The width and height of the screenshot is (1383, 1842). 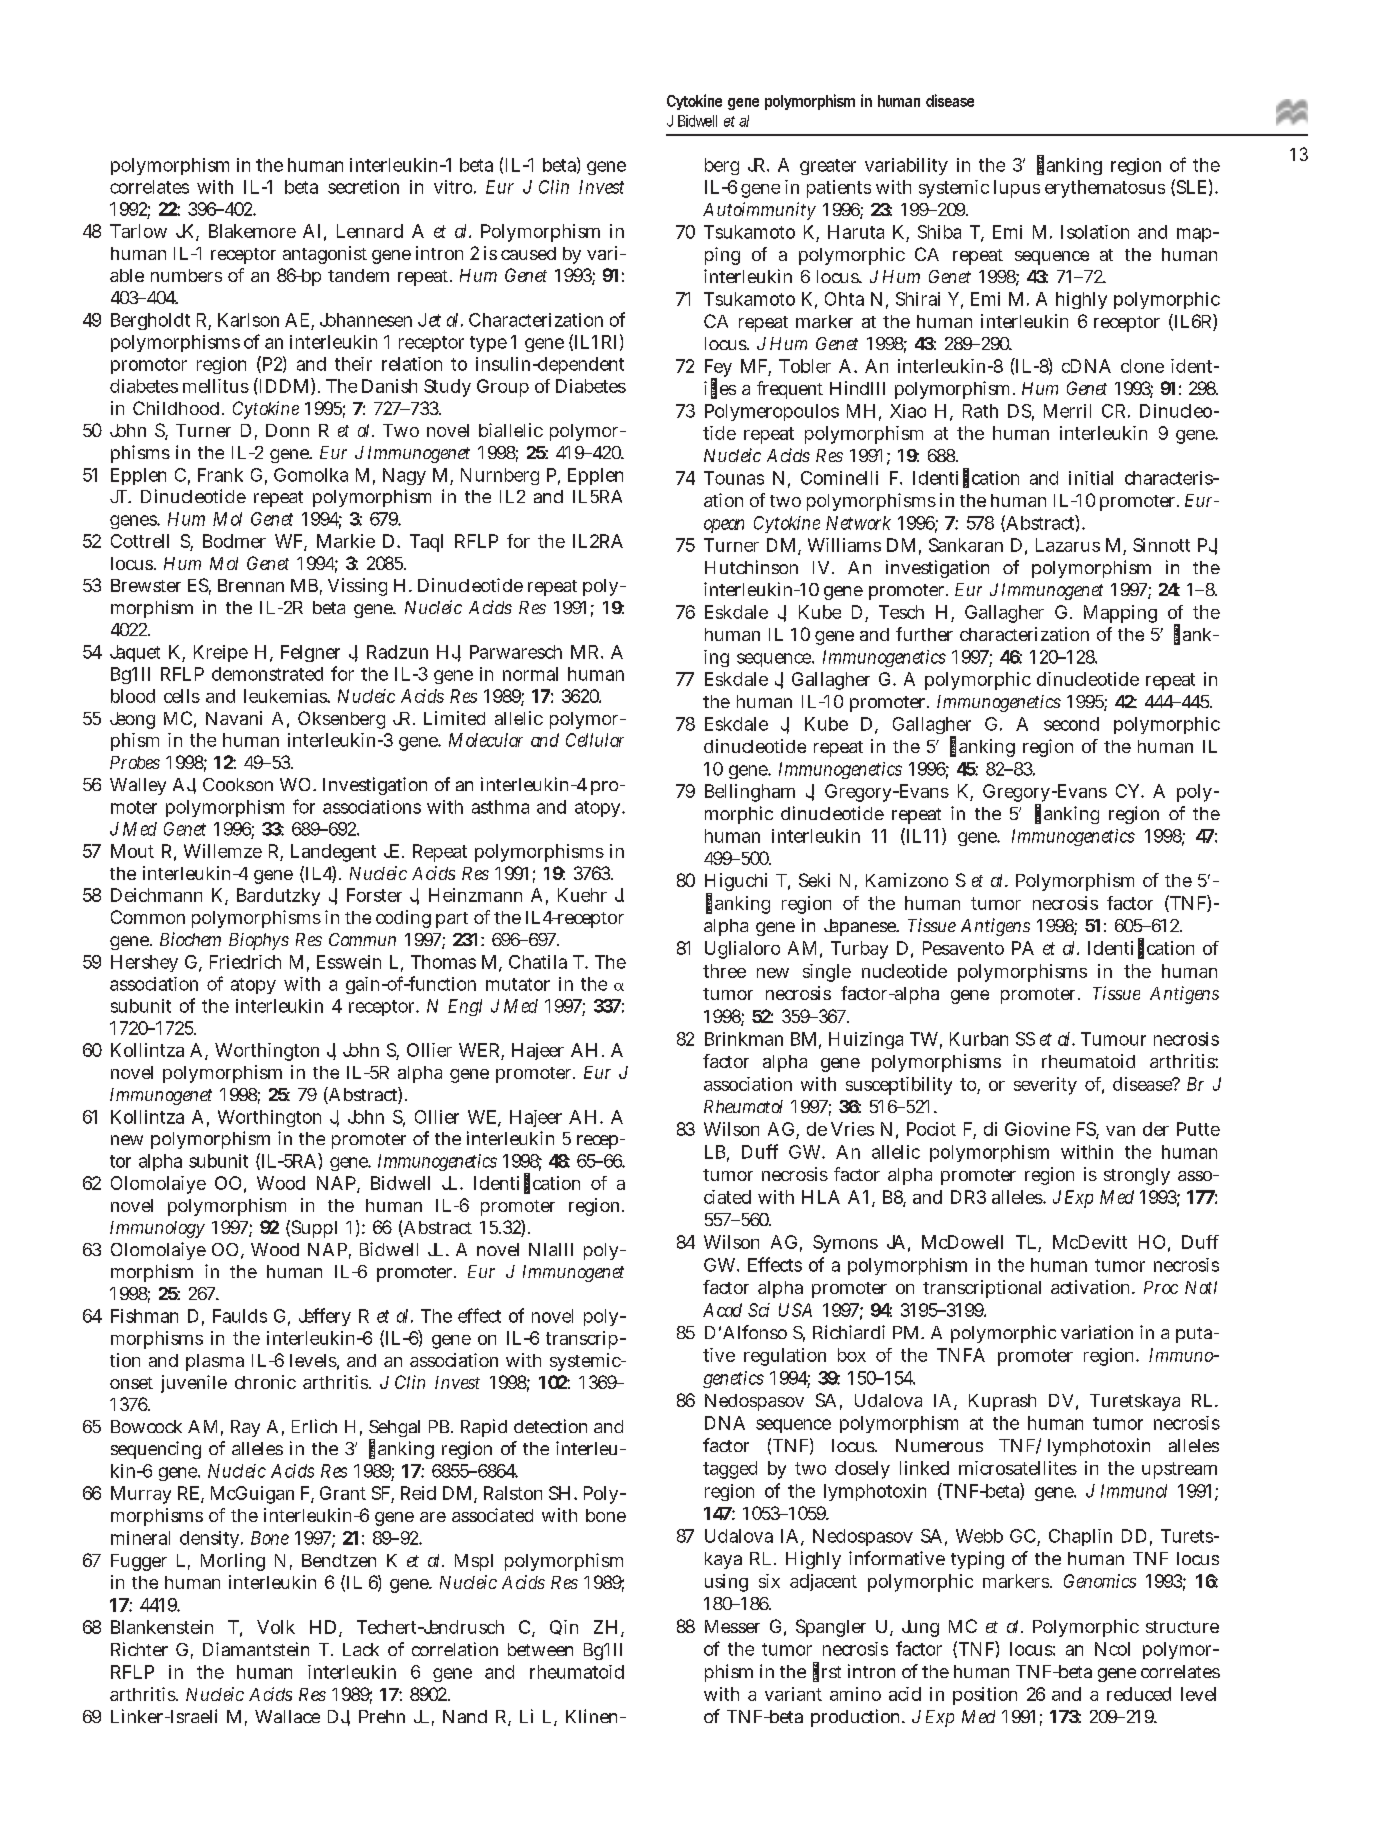 I want to click on Acad, so click(x=722, y=1310).
